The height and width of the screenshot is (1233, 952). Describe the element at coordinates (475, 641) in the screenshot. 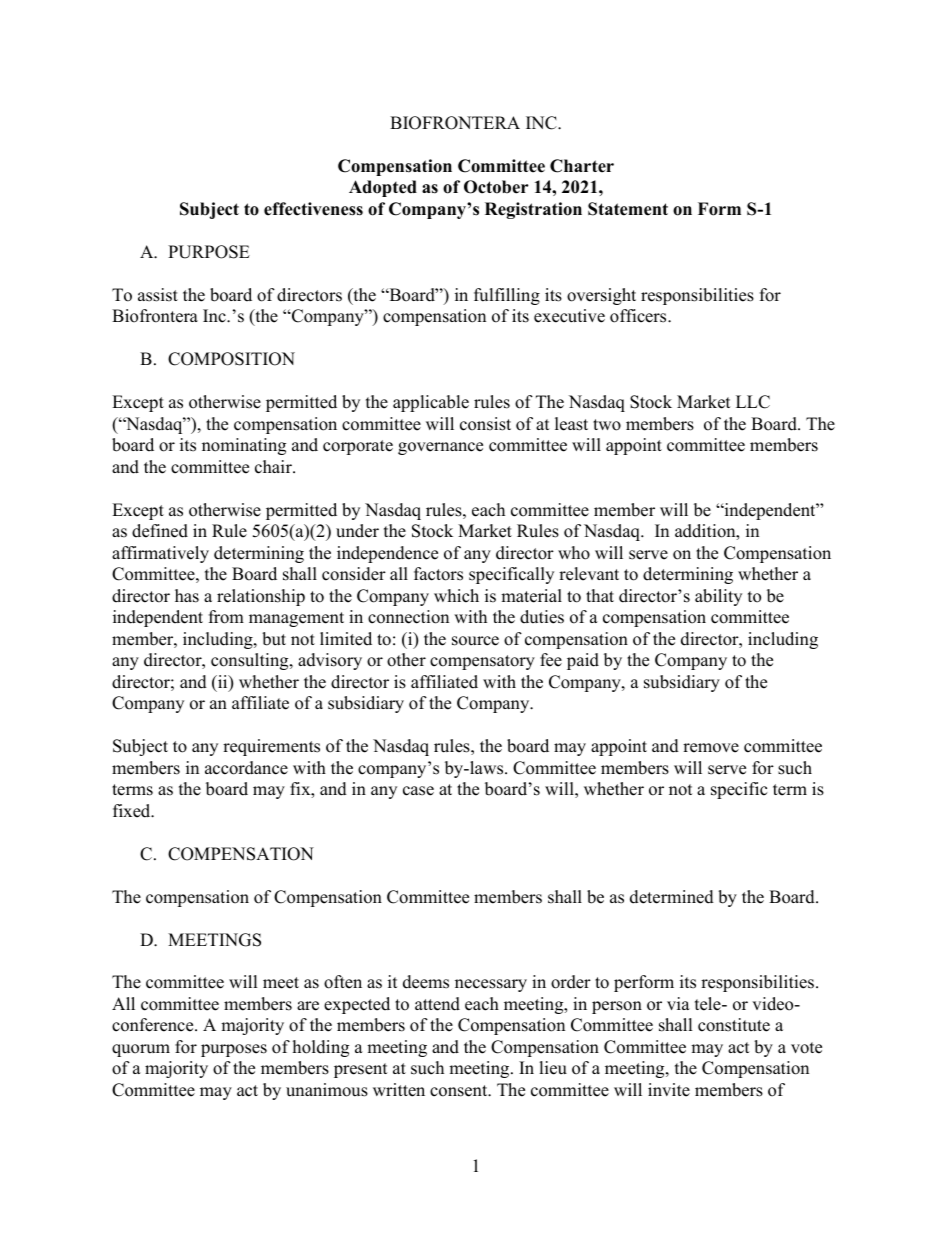

I see `source` at that location.
